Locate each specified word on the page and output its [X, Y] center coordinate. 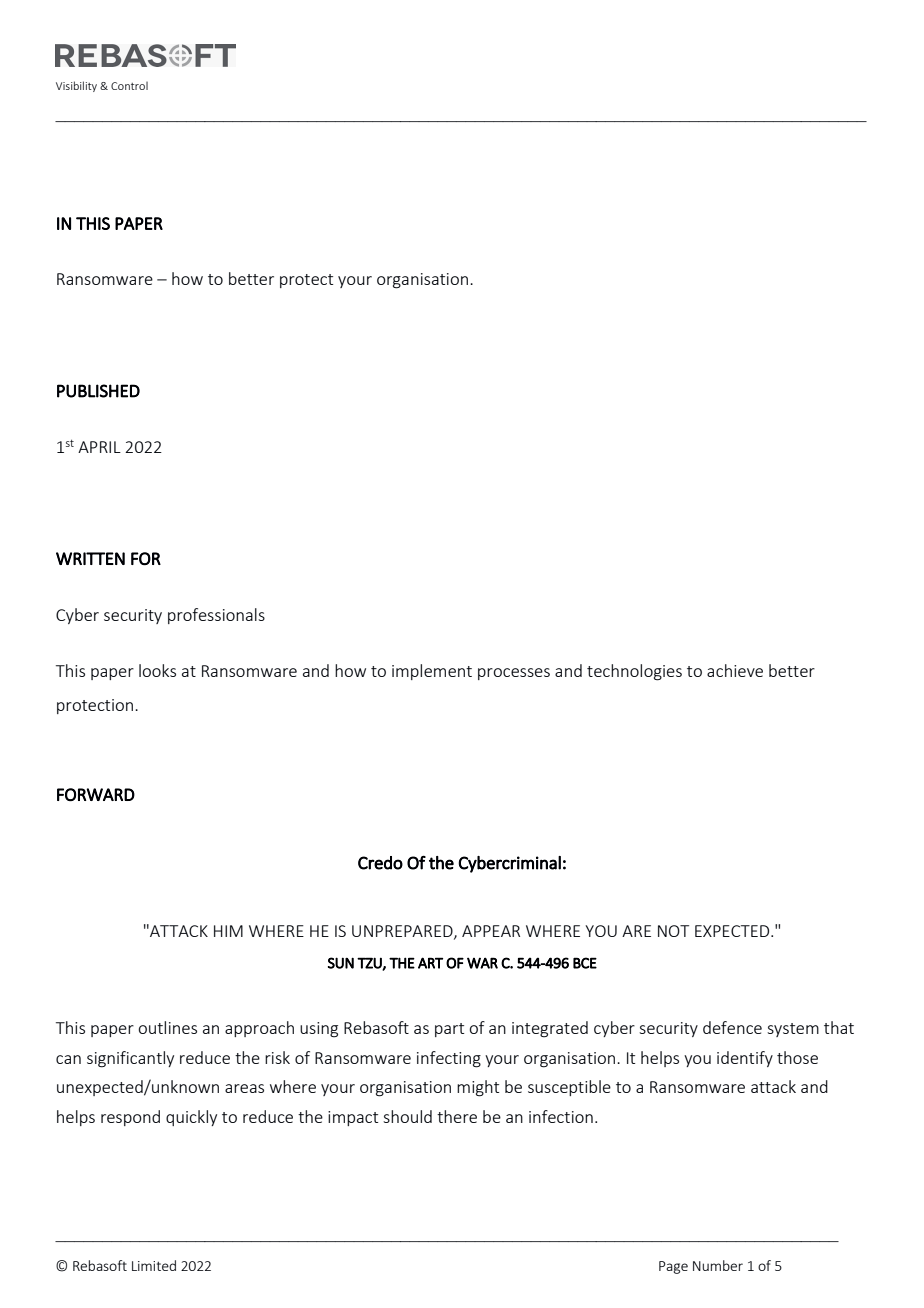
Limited [154, 1265]
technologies [634, 672]
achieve [735, 670]
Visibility [76, 86]
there [457, 1116]
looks [157, 670]
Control [129, 86]
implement [432, 672]
